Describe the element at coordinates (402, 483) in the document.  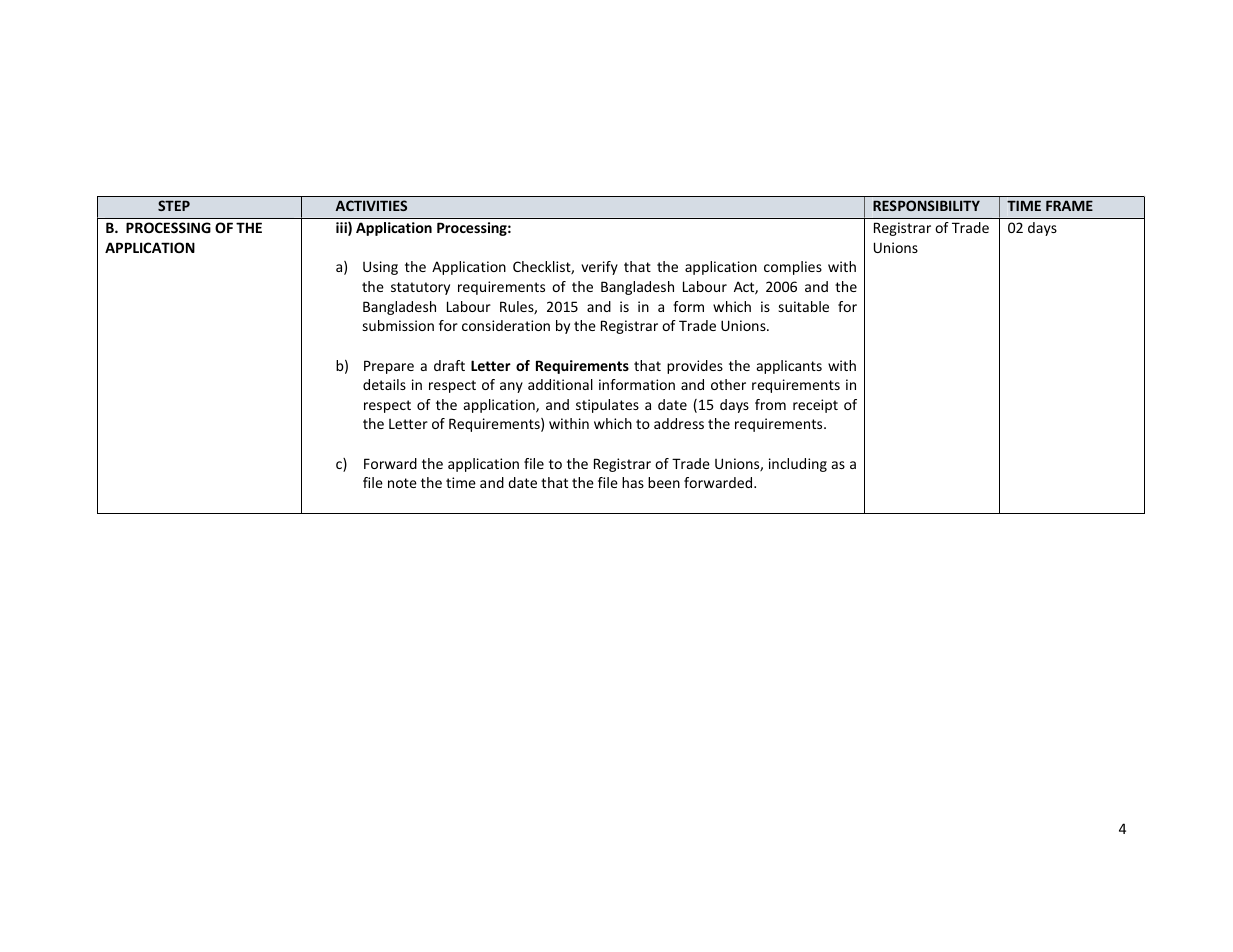
I see `note` at that location.
